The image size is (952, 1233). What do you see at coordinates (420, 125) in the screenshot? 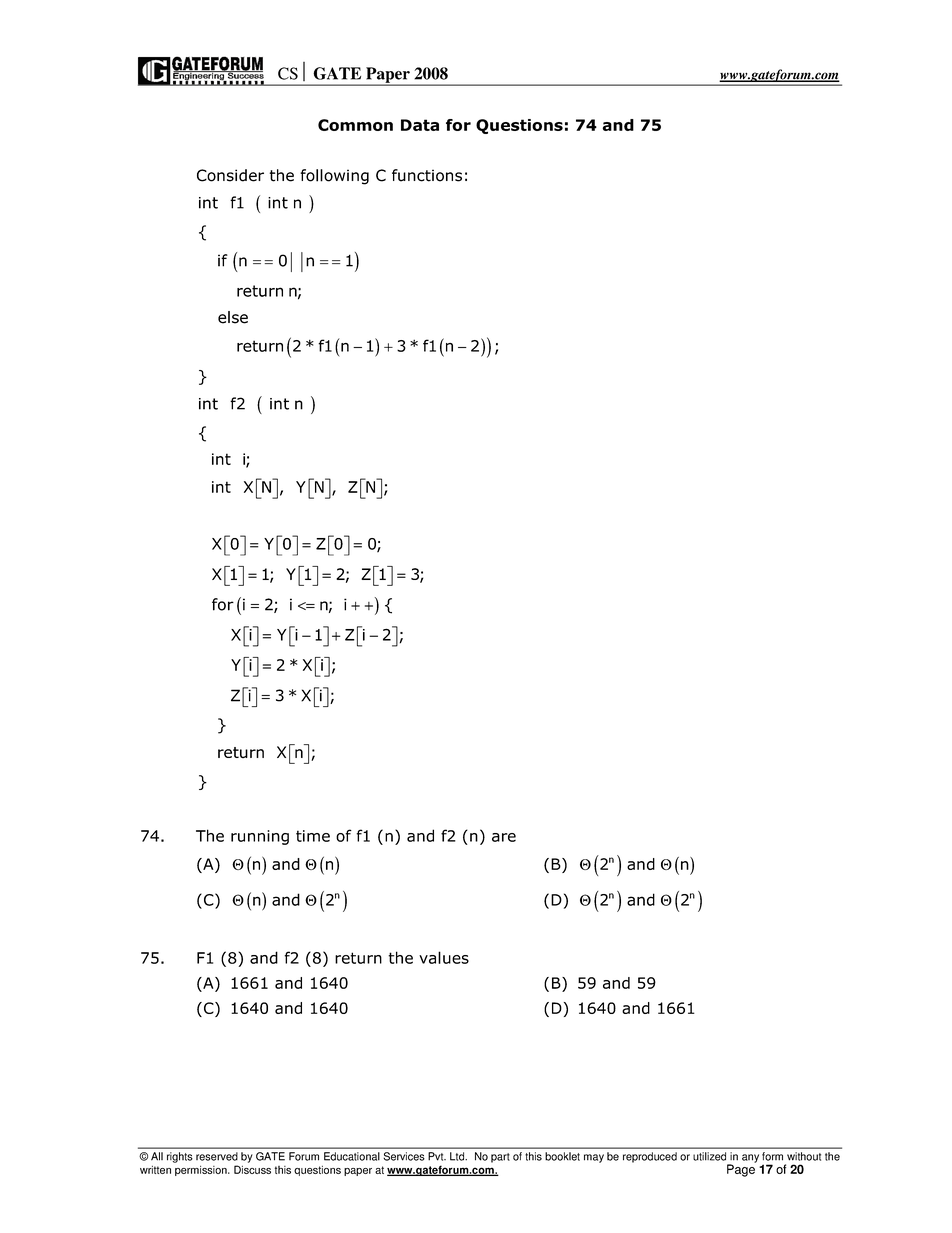
I see `Data` at bounding box center [420, 125].
